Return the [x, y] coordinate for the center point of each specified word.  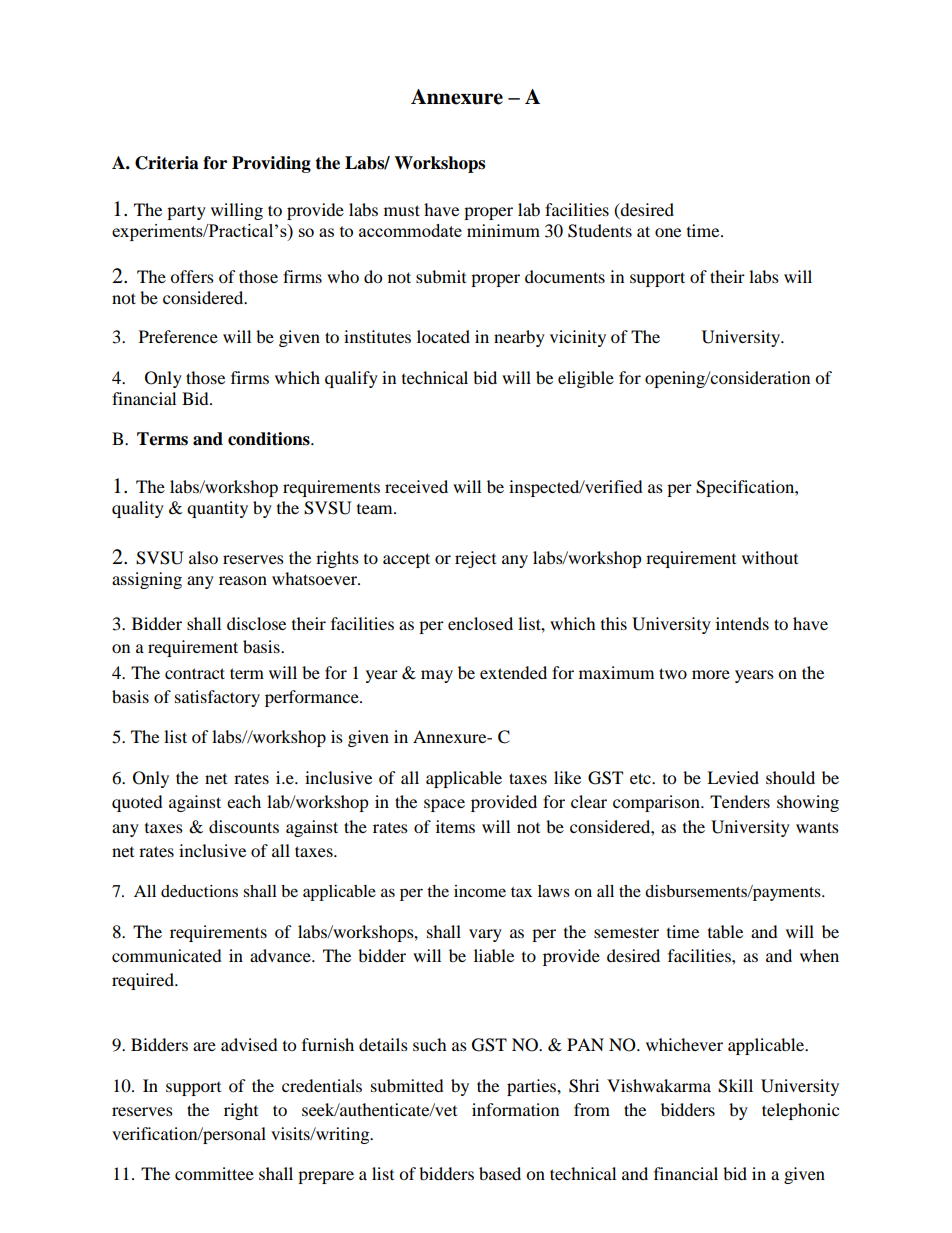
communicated [167, 955]
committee [214, 1173]
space [444, 805]
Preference [178, 336]
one [668, 232]
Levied [733, 777]
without [770, 557]
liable [494, 955]
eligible [586, 379]
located [443, 336]
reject [475, 559]
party [186, 212]
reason [243, 580]
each [244, 801]
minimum [503, 230]
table [725, 931]
